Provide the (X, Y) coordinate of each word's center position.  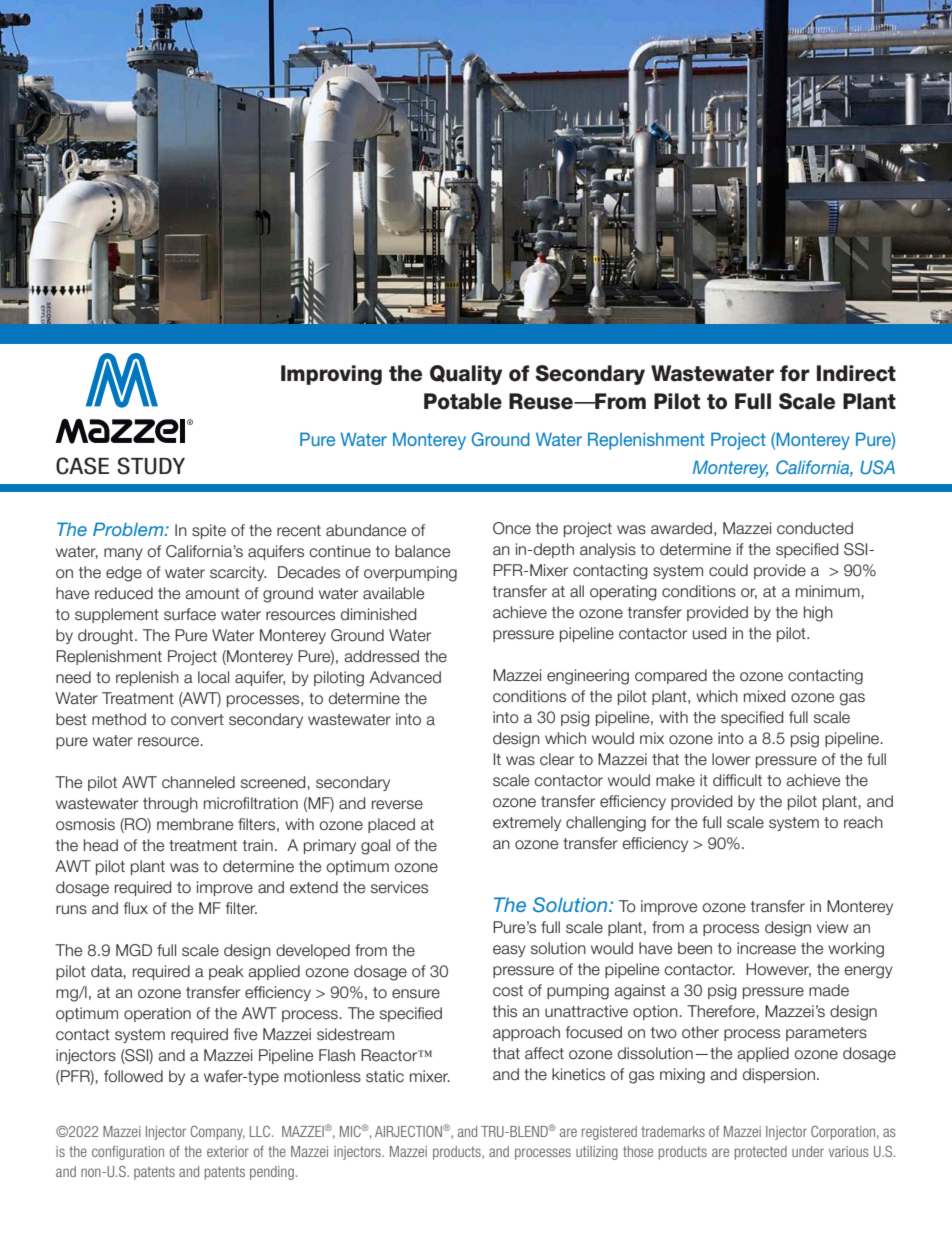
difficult (737, 780)
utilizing (597, 1153)
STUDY (151, 466)
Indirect (856, 373)
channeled (198, 782)
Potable (463, 401)
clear (557, 759)
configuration (128, 1153)
